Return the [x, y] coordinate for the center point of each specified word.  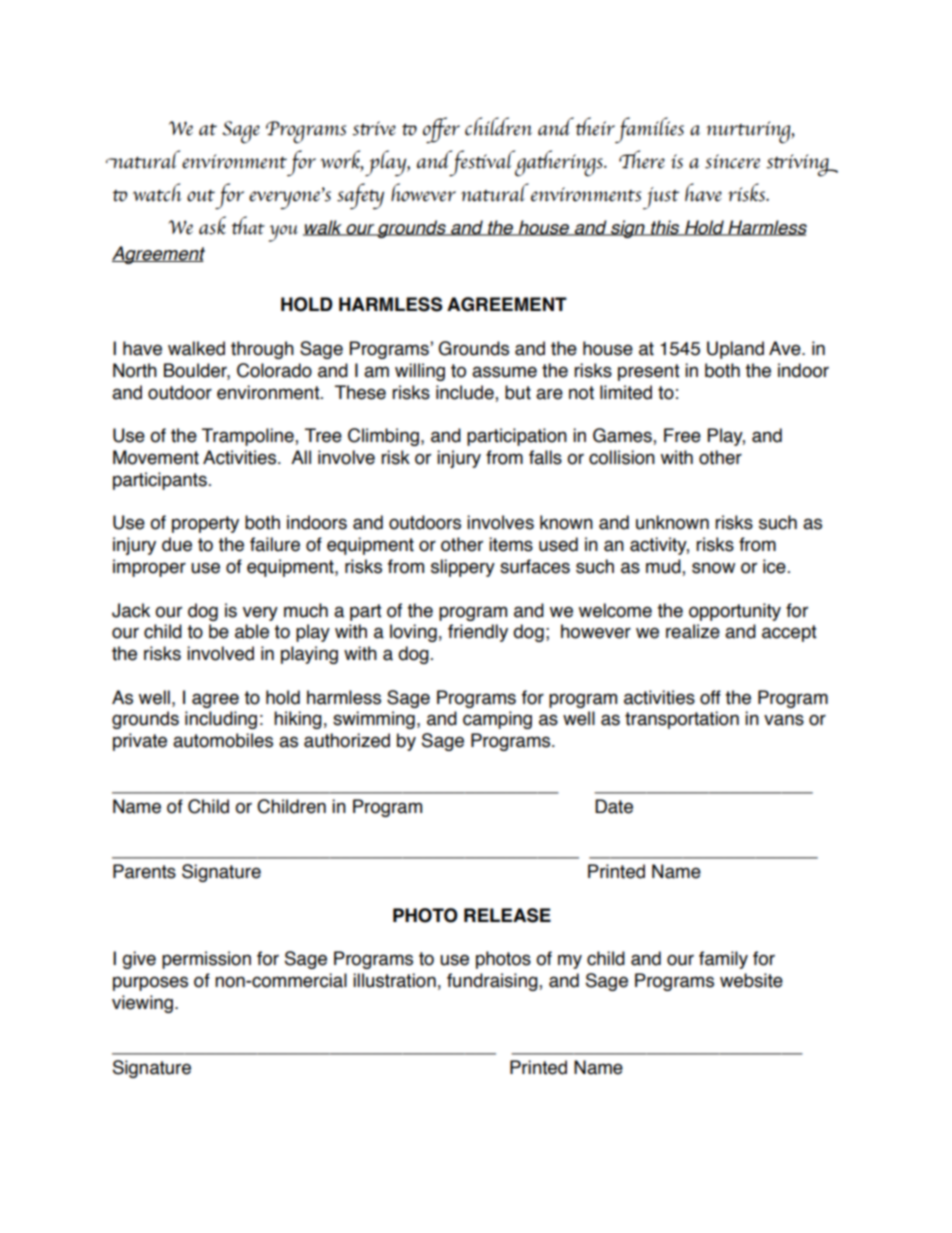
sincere [732, 161]
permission [206, 960]
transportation [682, 720]
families [648, 130]
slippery [463, 568]
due [177, 544]
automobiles [223, 740]
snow [713, 568]
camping [497, 720]
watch [157, 192]
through [262, 350]
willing [420, 372]
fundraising [493, 982]
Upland [735, 350]
